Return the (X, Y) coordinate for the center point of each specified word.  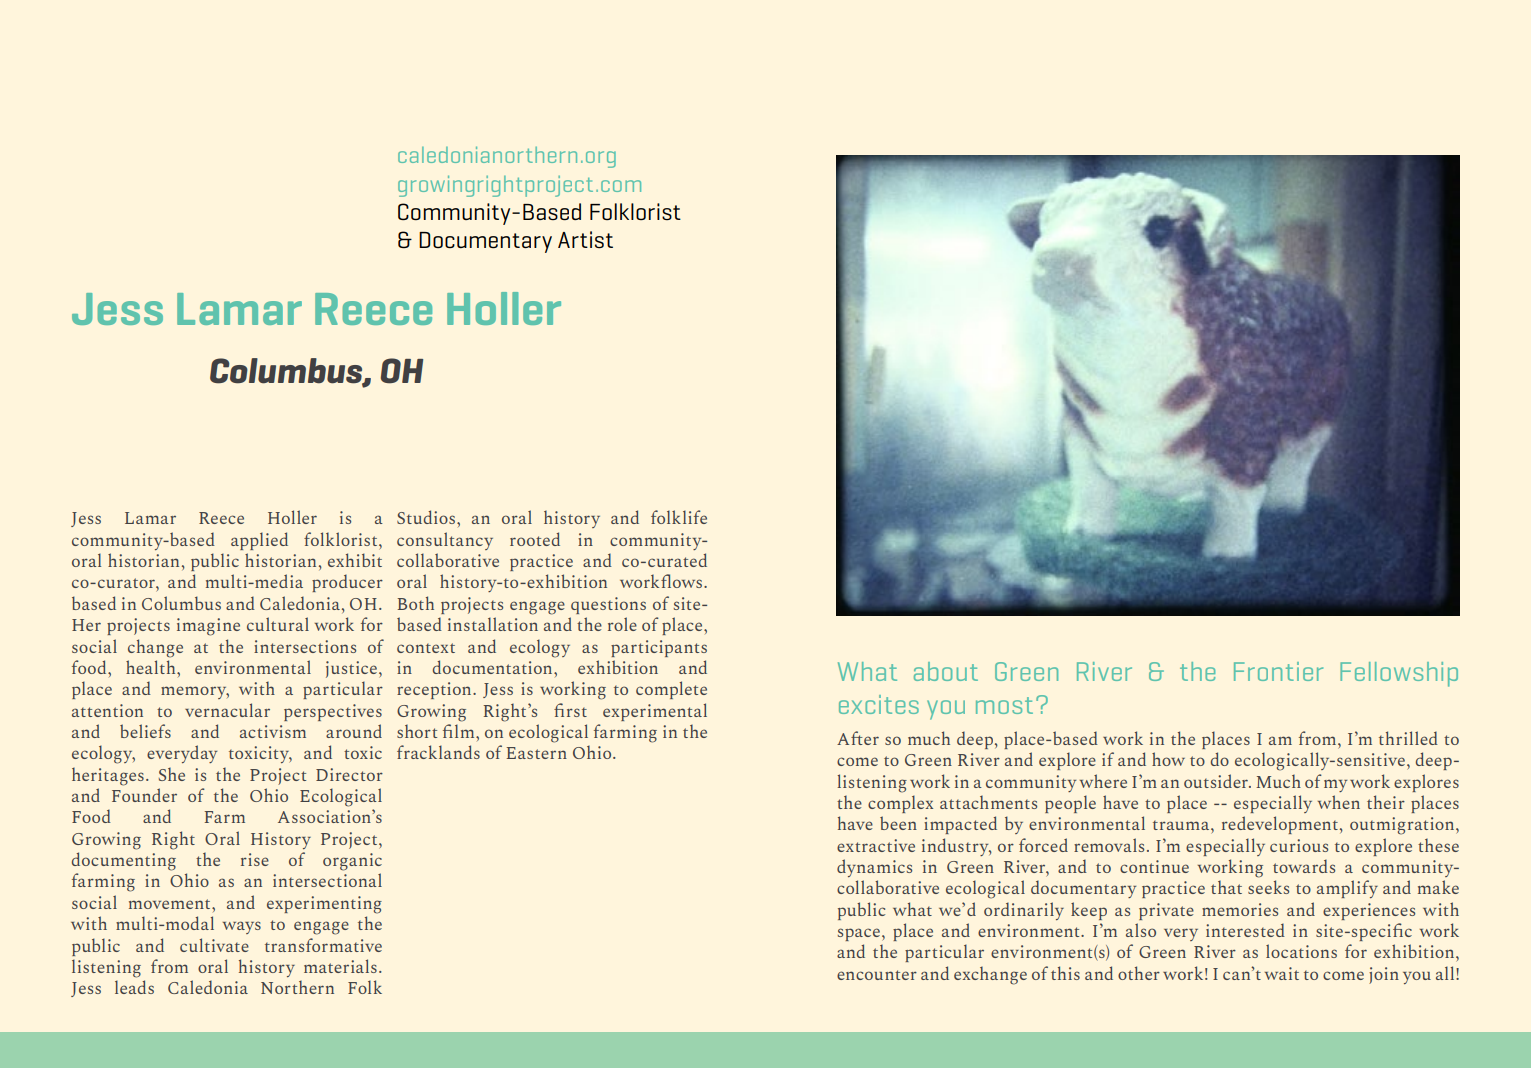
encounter (877, 975)
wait (1282, 973)
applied (259, 541)
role (622, 624)
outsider (1217, 781)
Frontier (1278, 671)
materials (340, 966)
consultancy (445, 541)
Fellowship (1399, 674)
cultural (278, 624)
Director (349, 774)
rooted (535, 539)
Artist (585, 239)
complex (900, 804)
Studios (426, 517)
